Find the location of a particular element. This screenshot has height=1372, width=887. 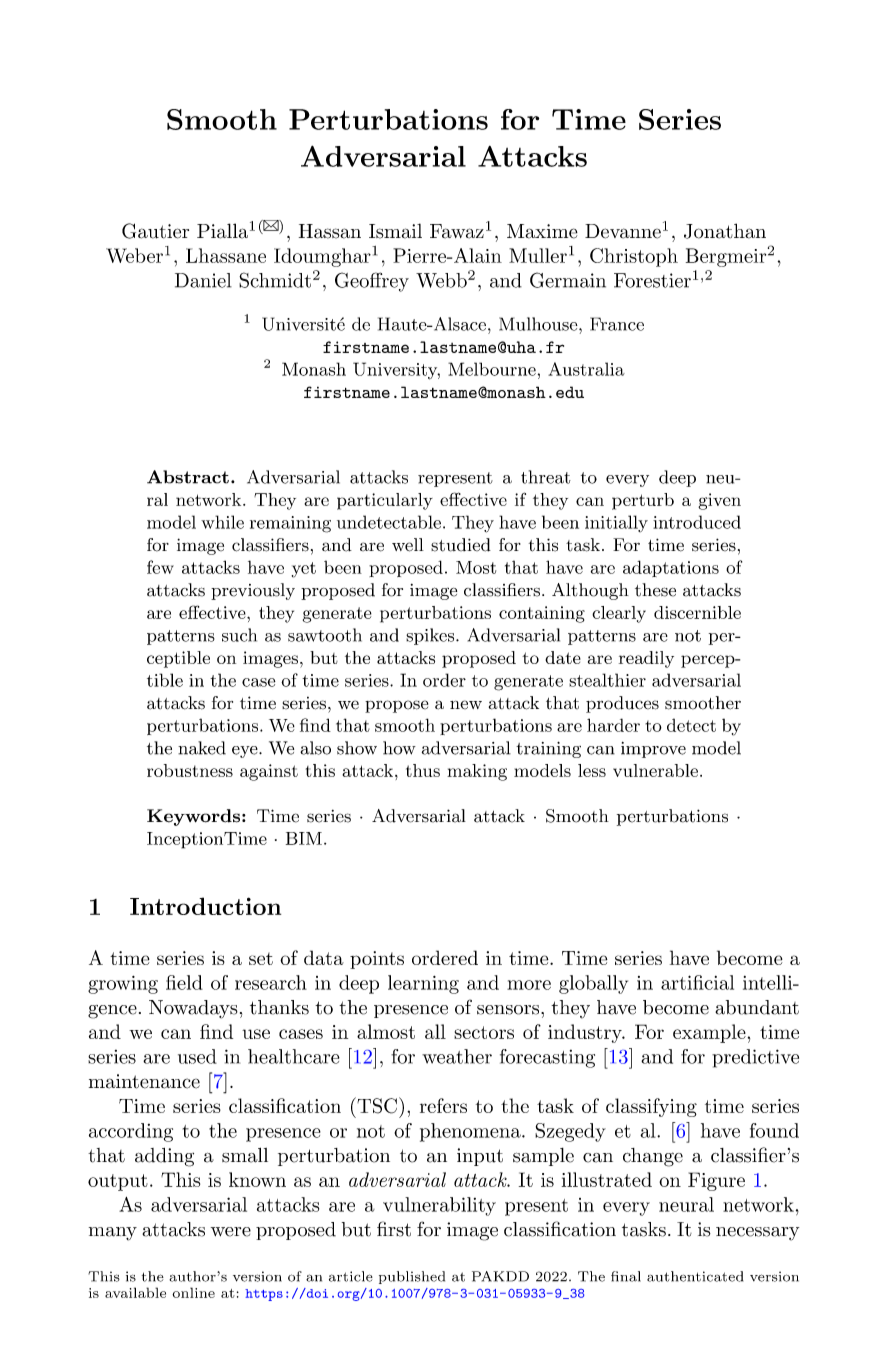

Jonathan is located at coordinates (725, 231).
